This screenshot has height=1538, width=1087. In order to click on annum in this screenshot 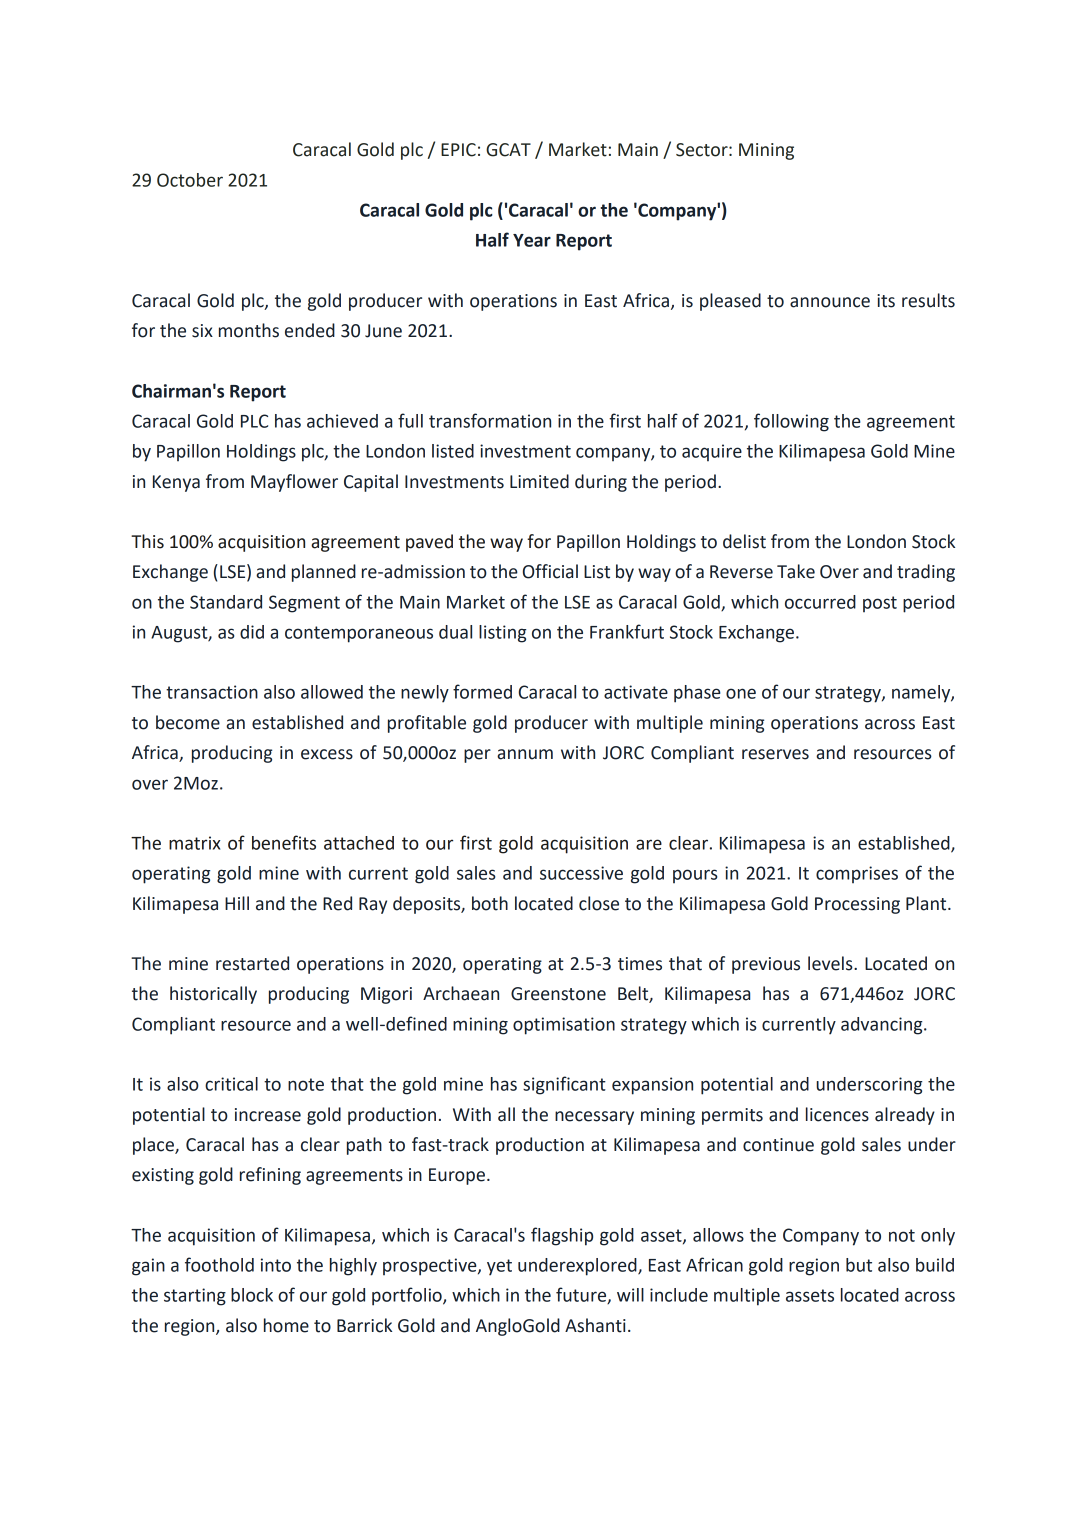, I will do `click(525, 754)`.
